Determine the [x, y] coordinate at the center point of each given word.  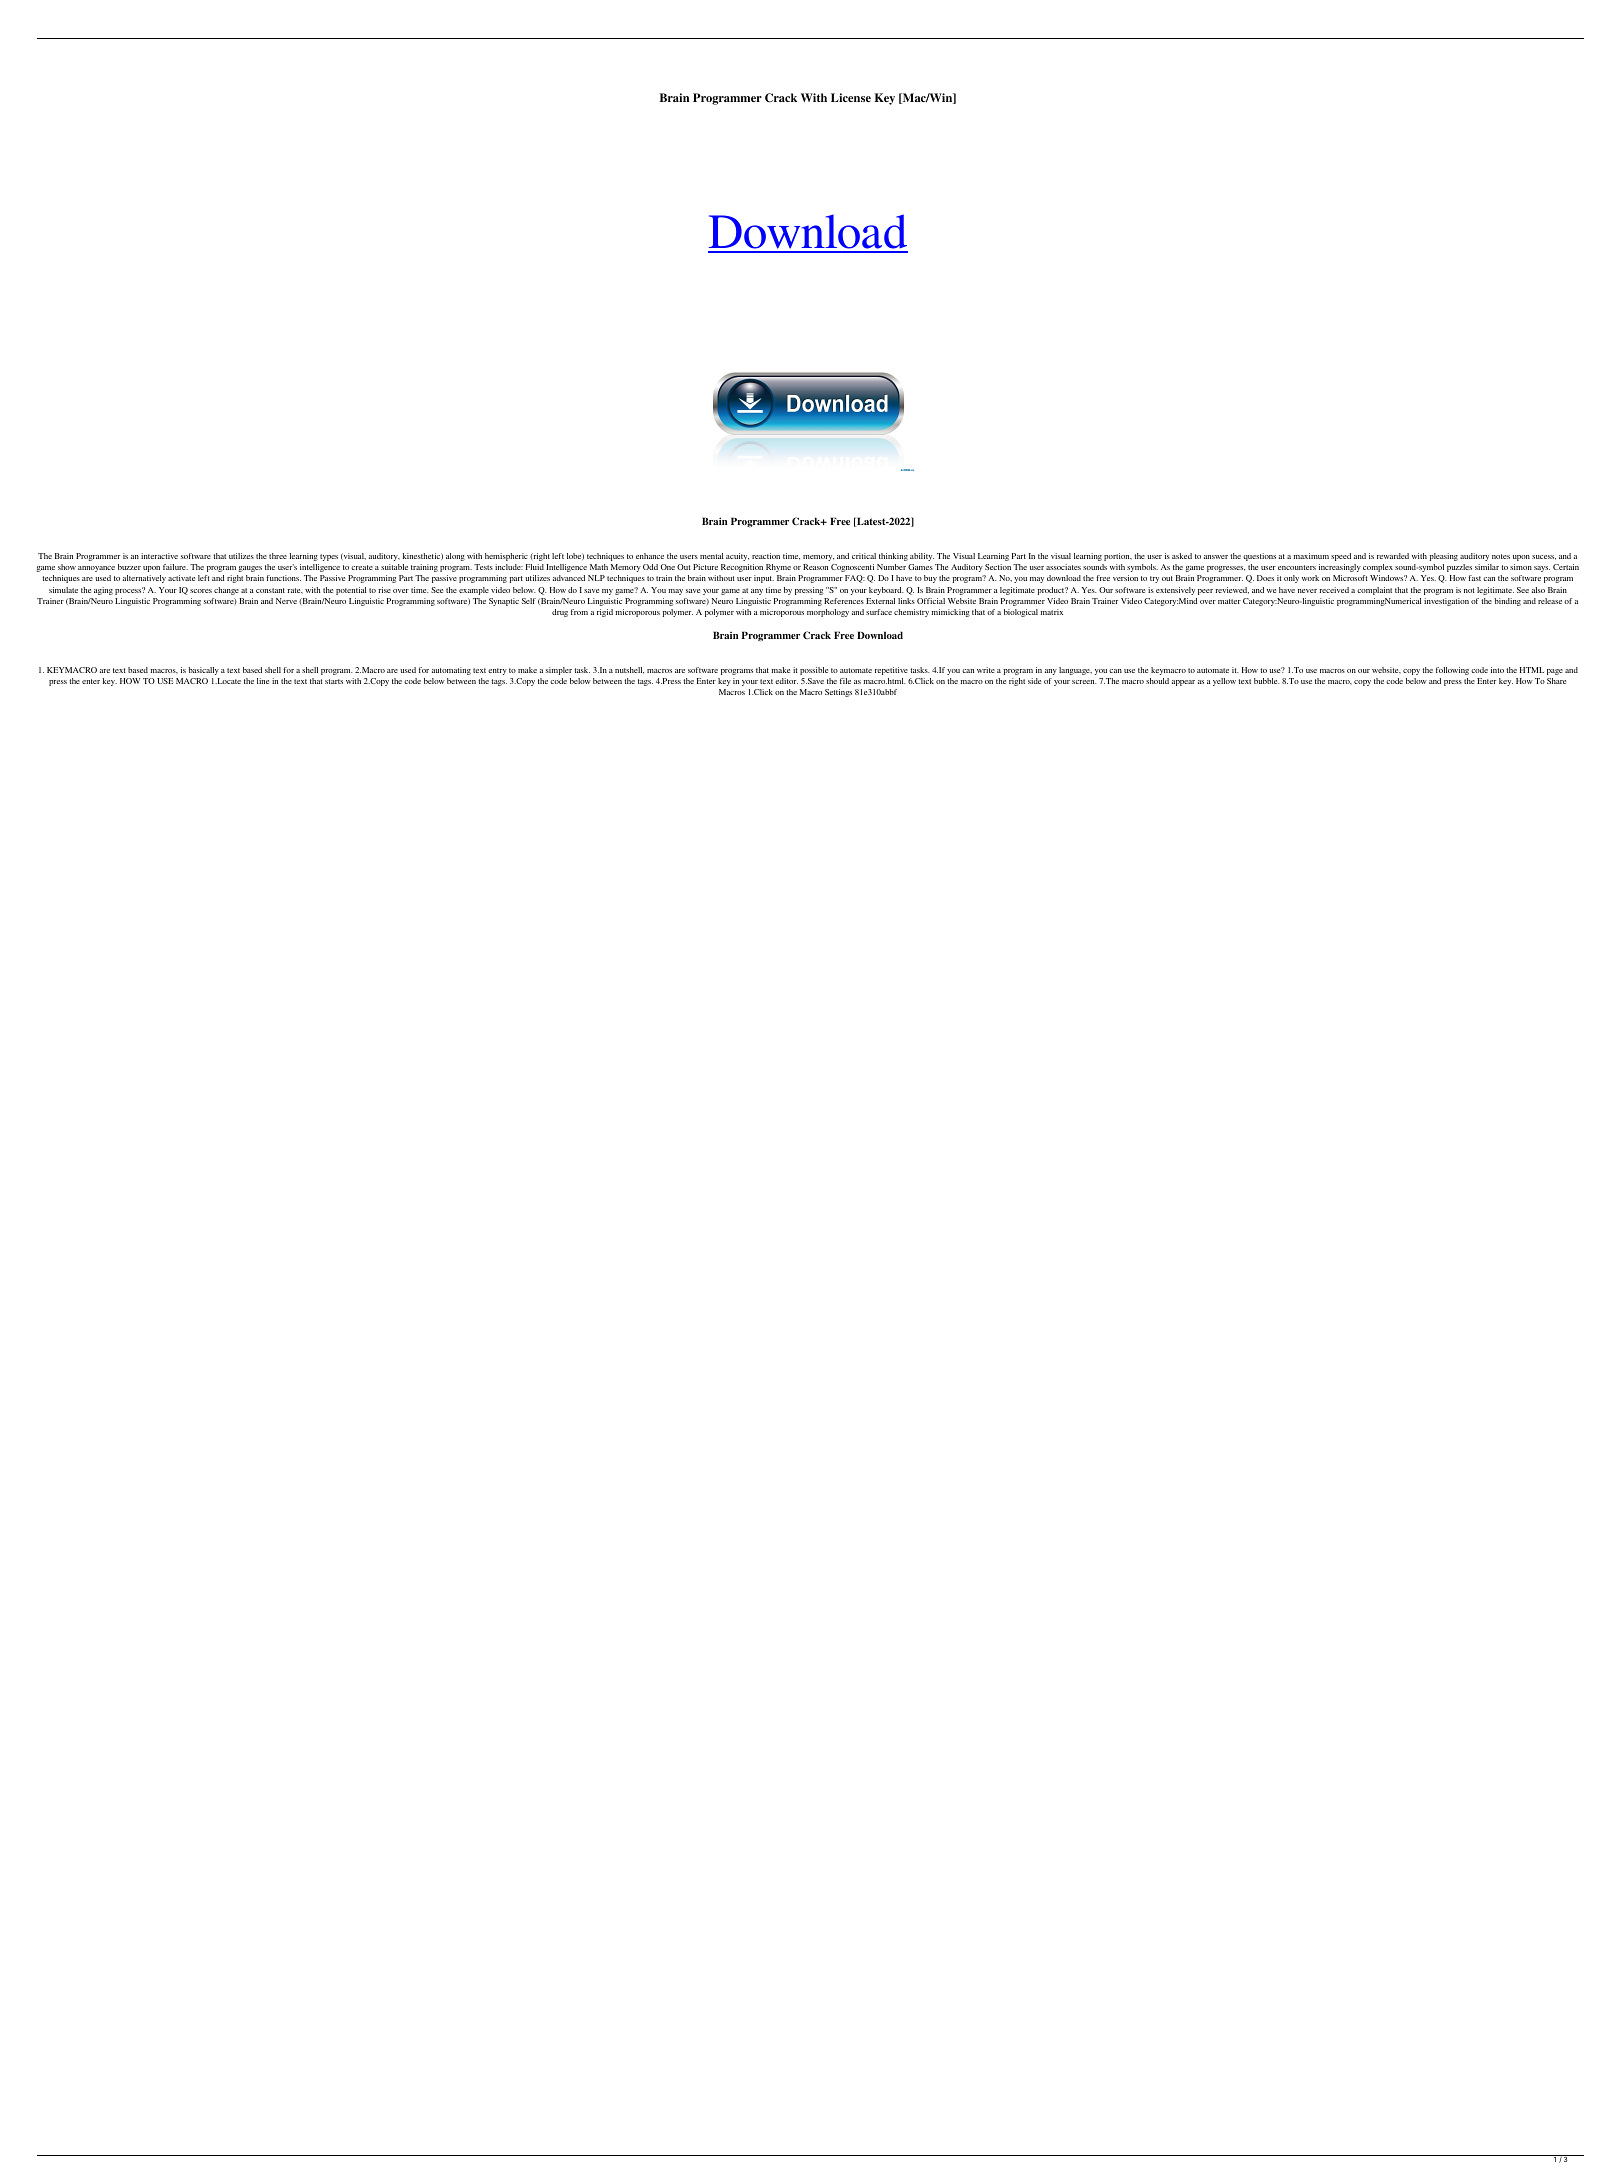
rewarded [1393, 556]
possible [814, 671]
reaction [766, 556]
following [1452, 671]
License [851, 97]
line [263, 681]
